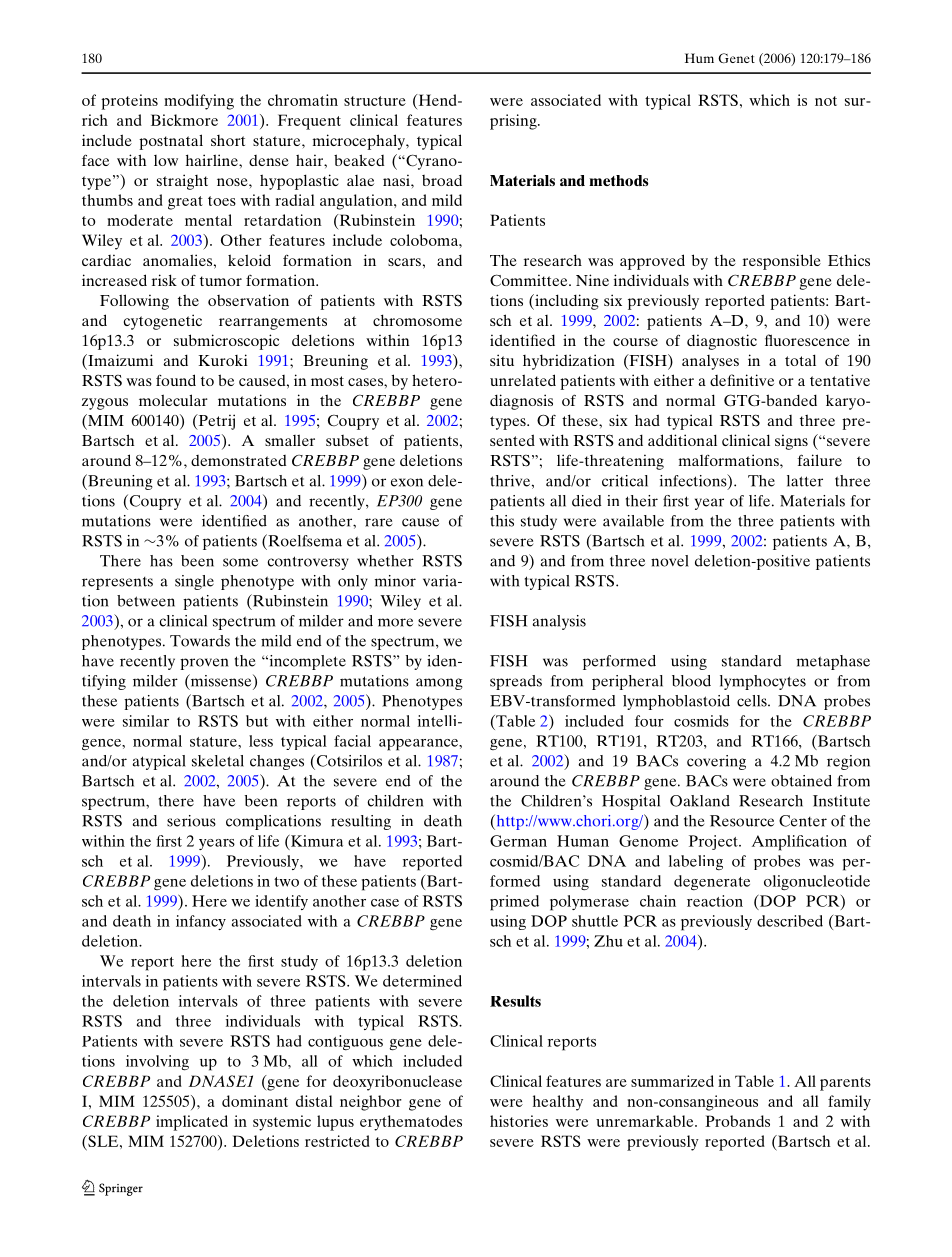 This image has width=952, height=1257. I want to click on among, so click(439, 684).
